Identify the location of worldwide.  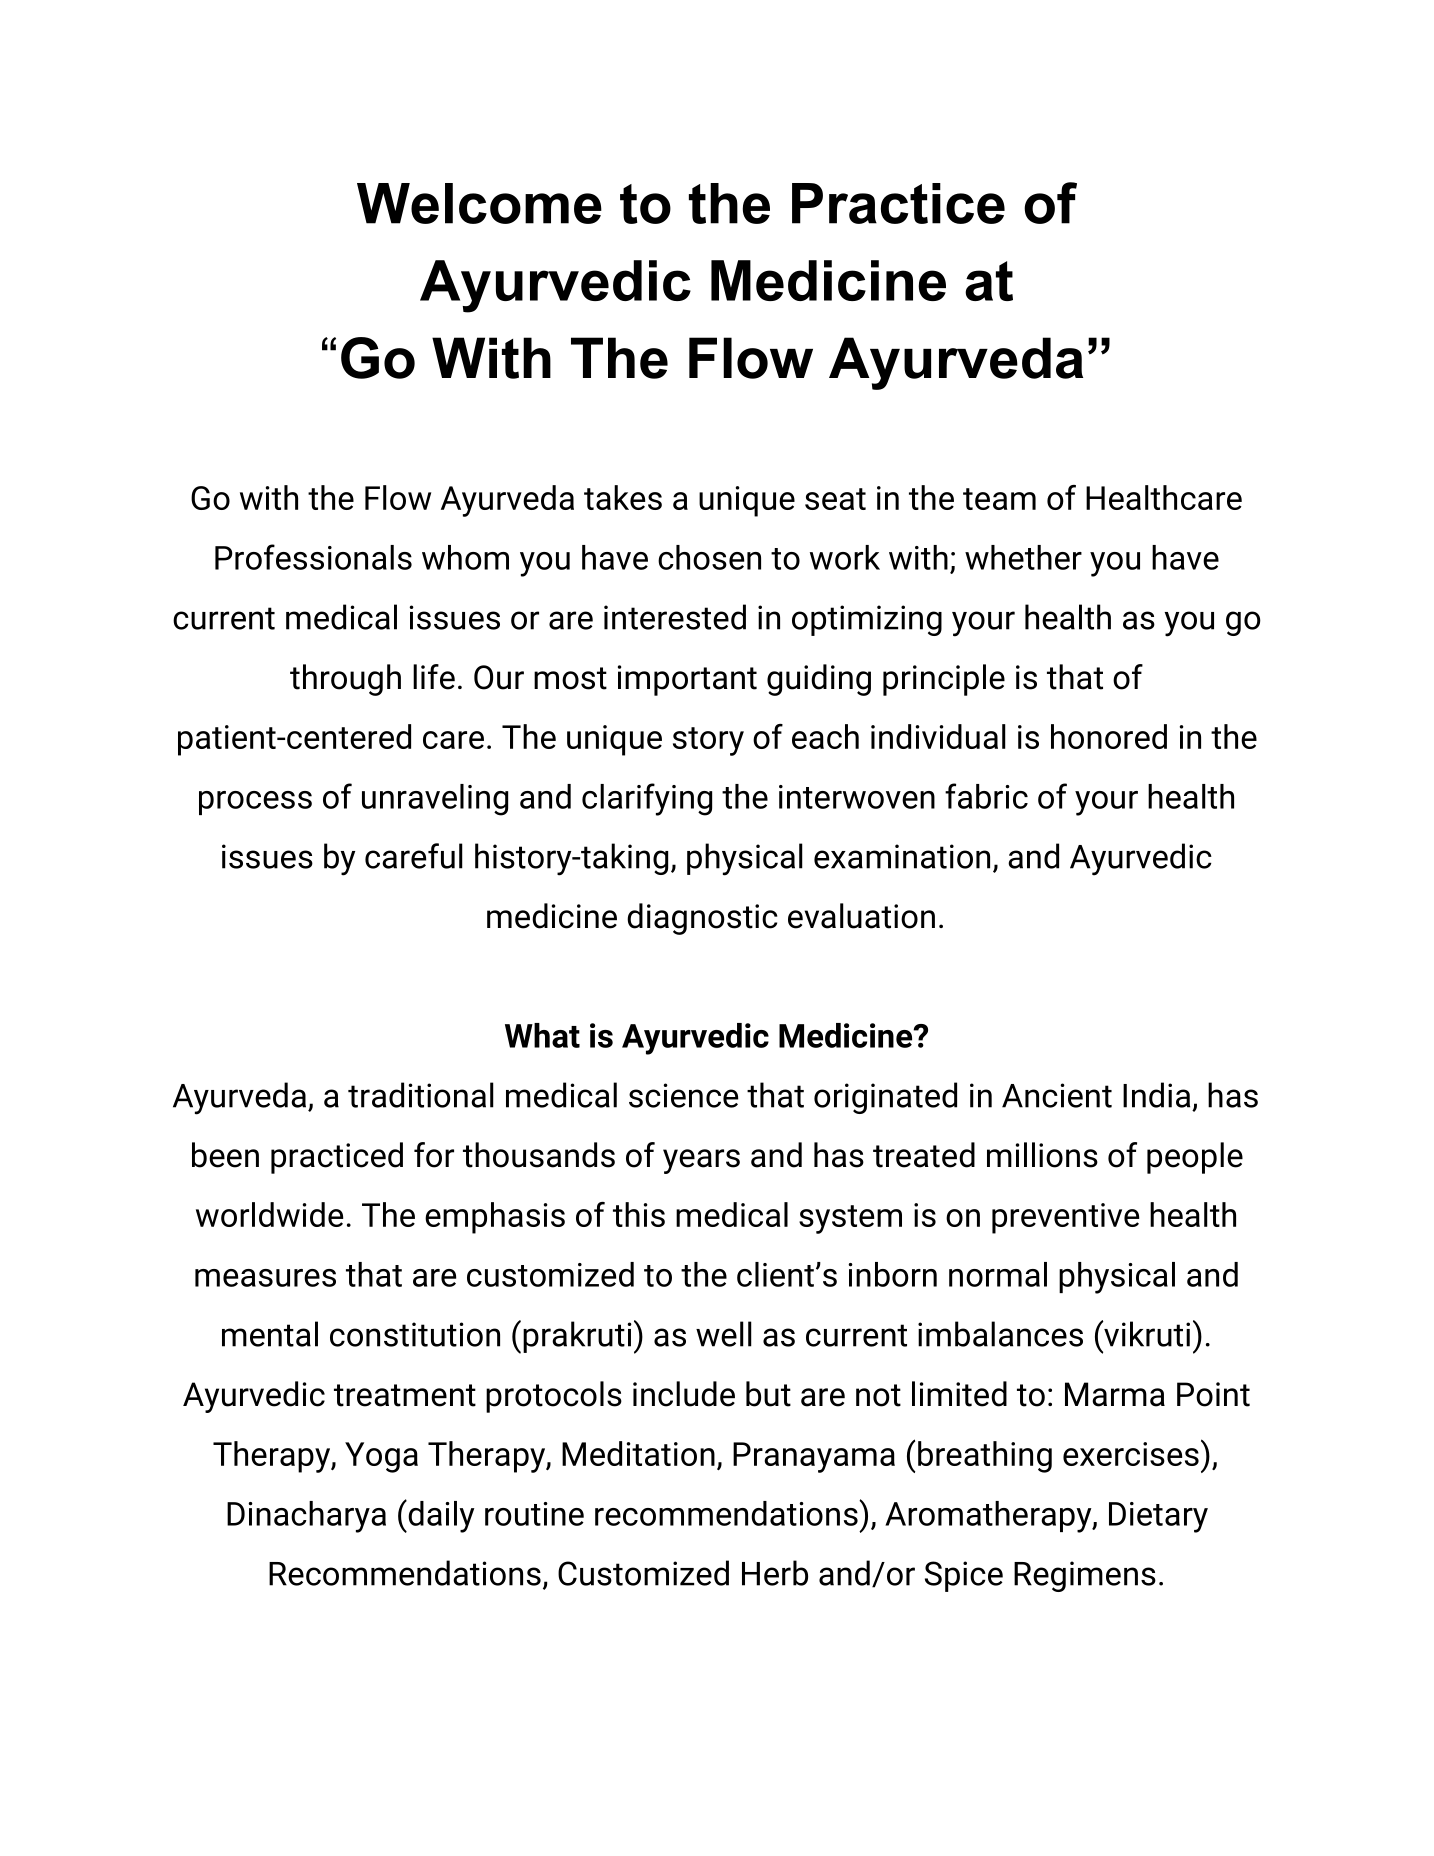
(269, 1214).
